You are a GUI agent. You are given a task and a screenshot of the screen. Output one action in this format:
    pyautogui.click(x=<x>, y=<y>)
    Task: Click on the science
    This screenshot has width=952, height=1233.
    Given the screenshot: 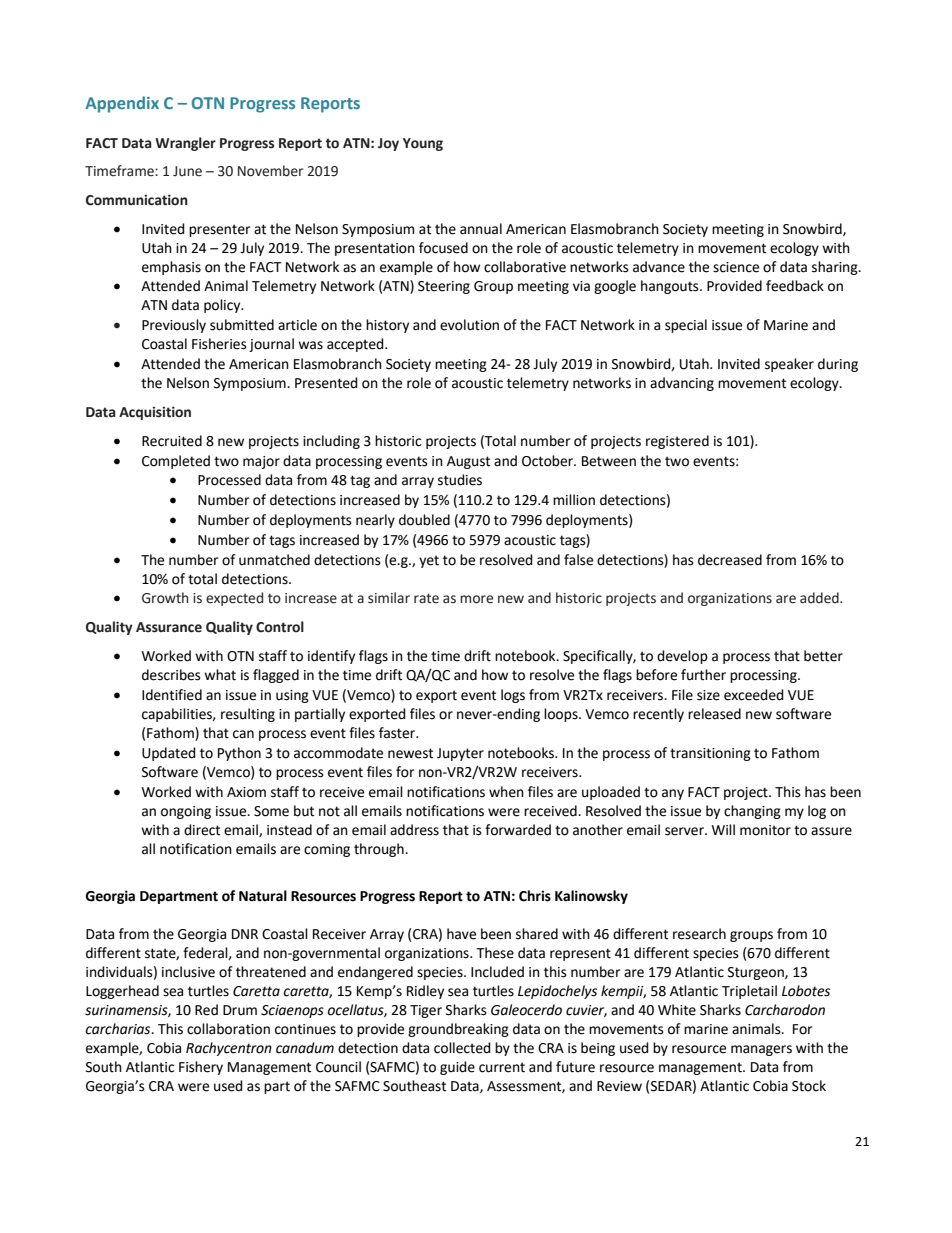 What is the action you would take?
    pyautogui.click(x=736, y=267)
